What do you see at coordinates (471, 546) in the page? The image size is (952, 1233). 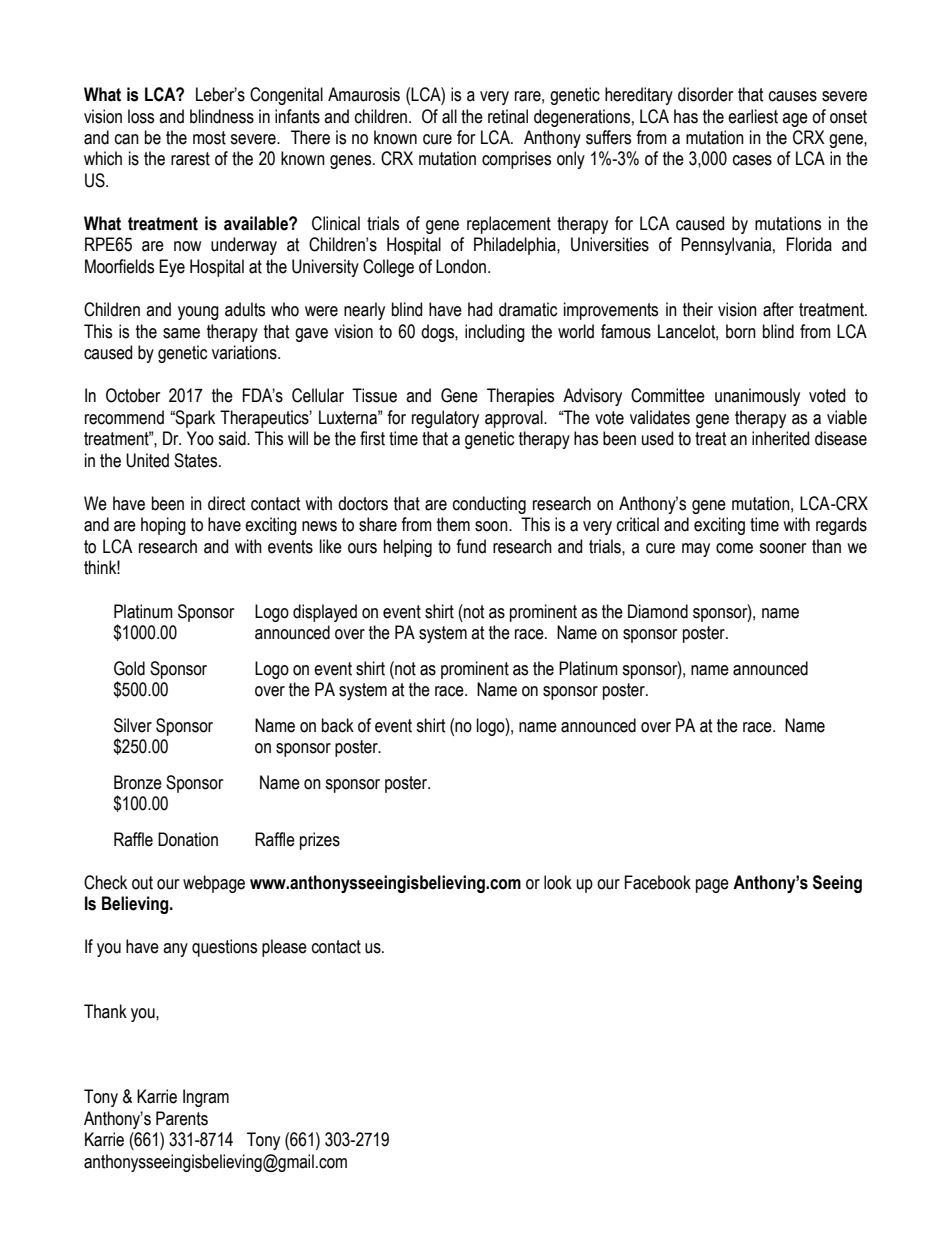 I see `fund` at bounding box center [471, 546].
